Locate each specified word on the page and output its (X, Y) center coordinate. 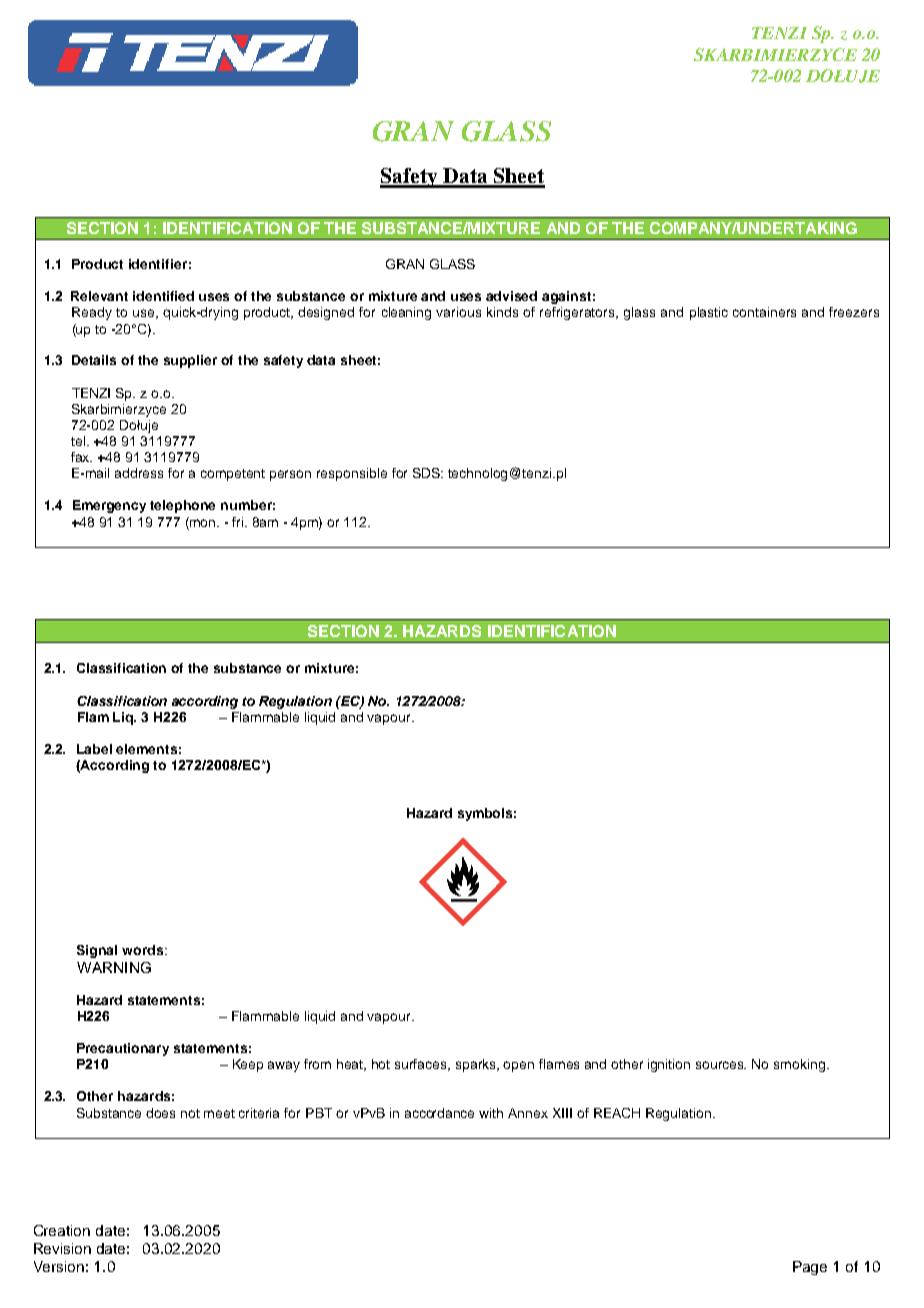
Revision (62, 1248)
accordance (439, 1113)
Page (810, 1268)
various (458, 312)
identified (163, 296)
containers (764, 312)
